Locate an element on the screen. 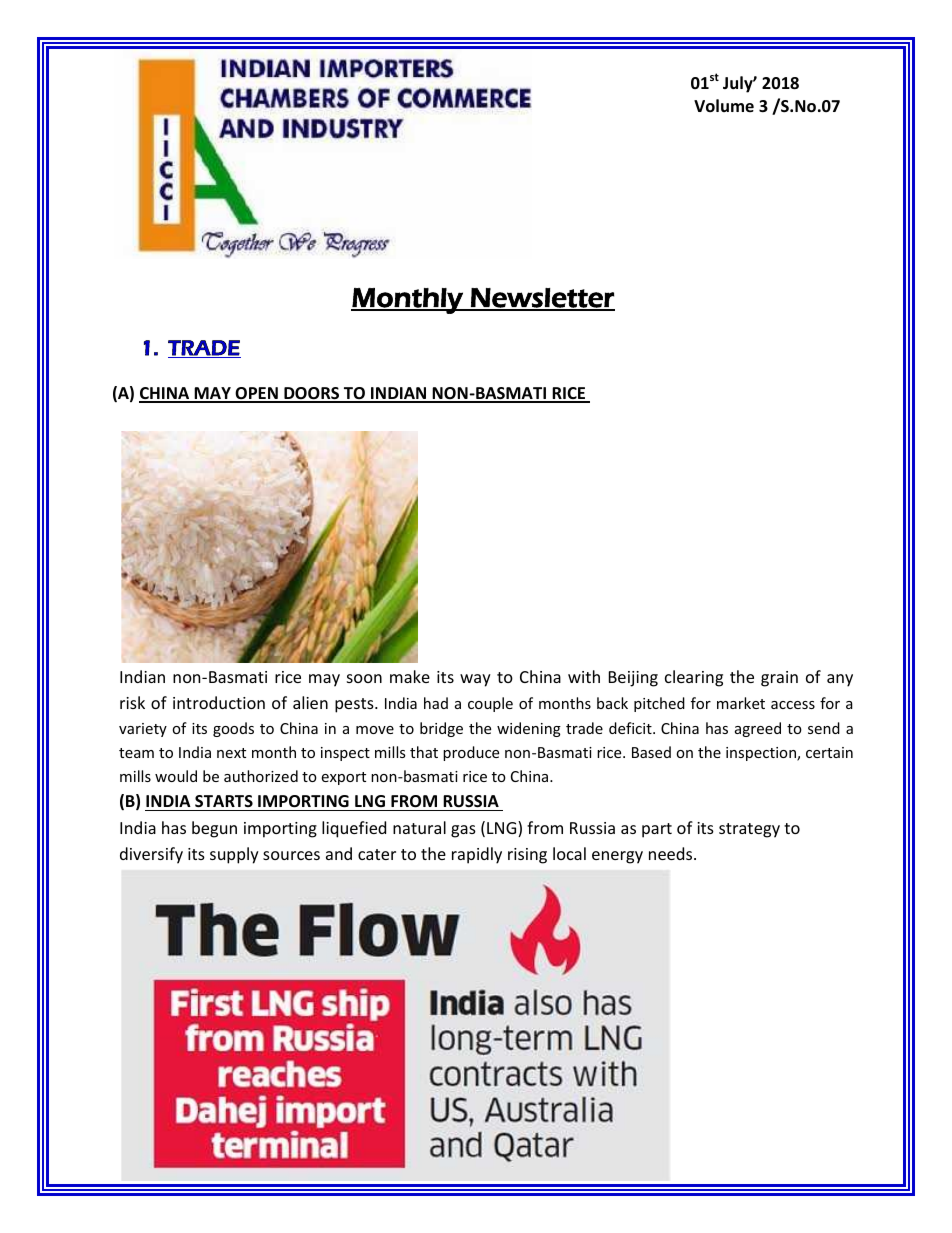  begun is located at coordinates (214, 829).
